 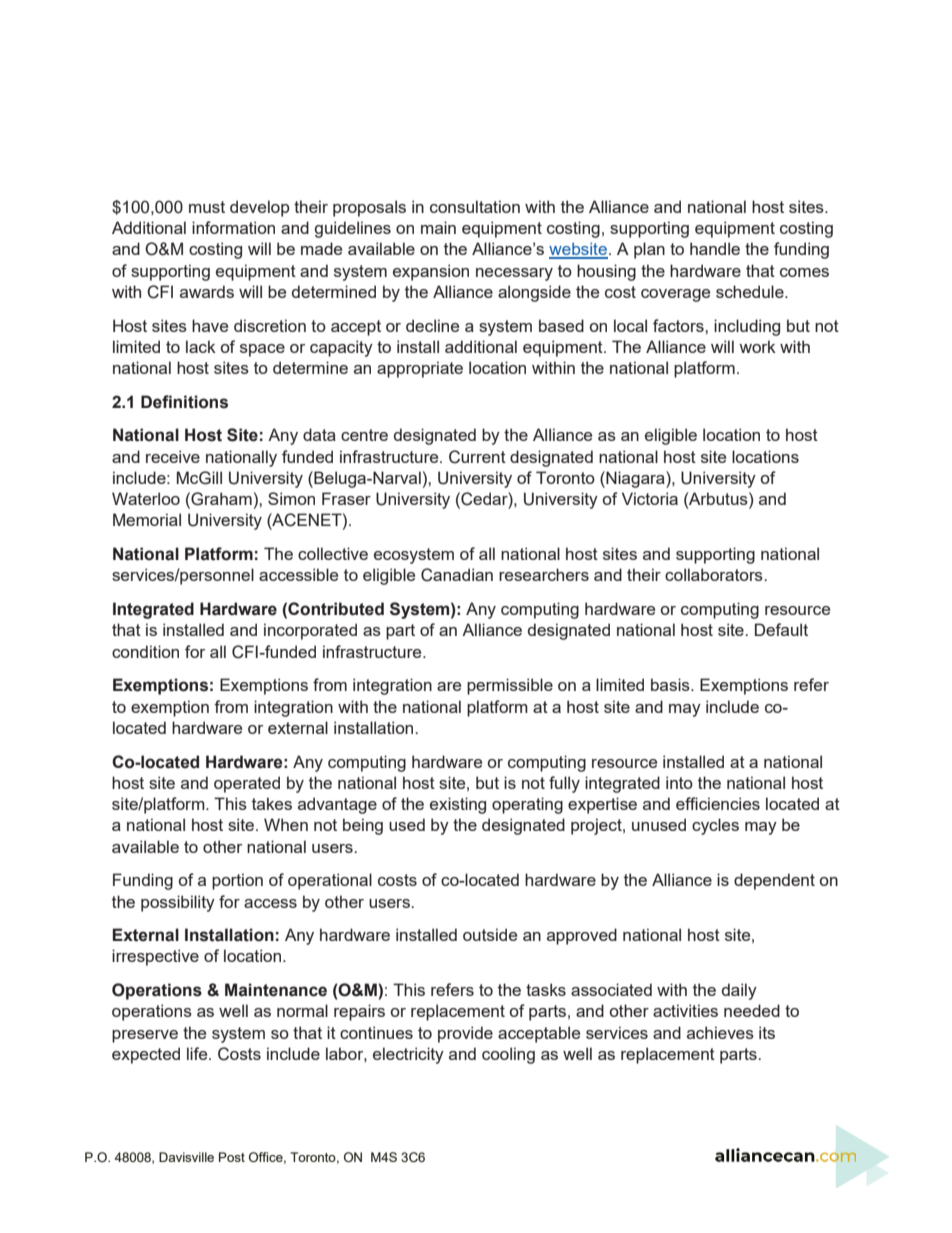 I want to click on Victoria, so click(x=650, y=498).
